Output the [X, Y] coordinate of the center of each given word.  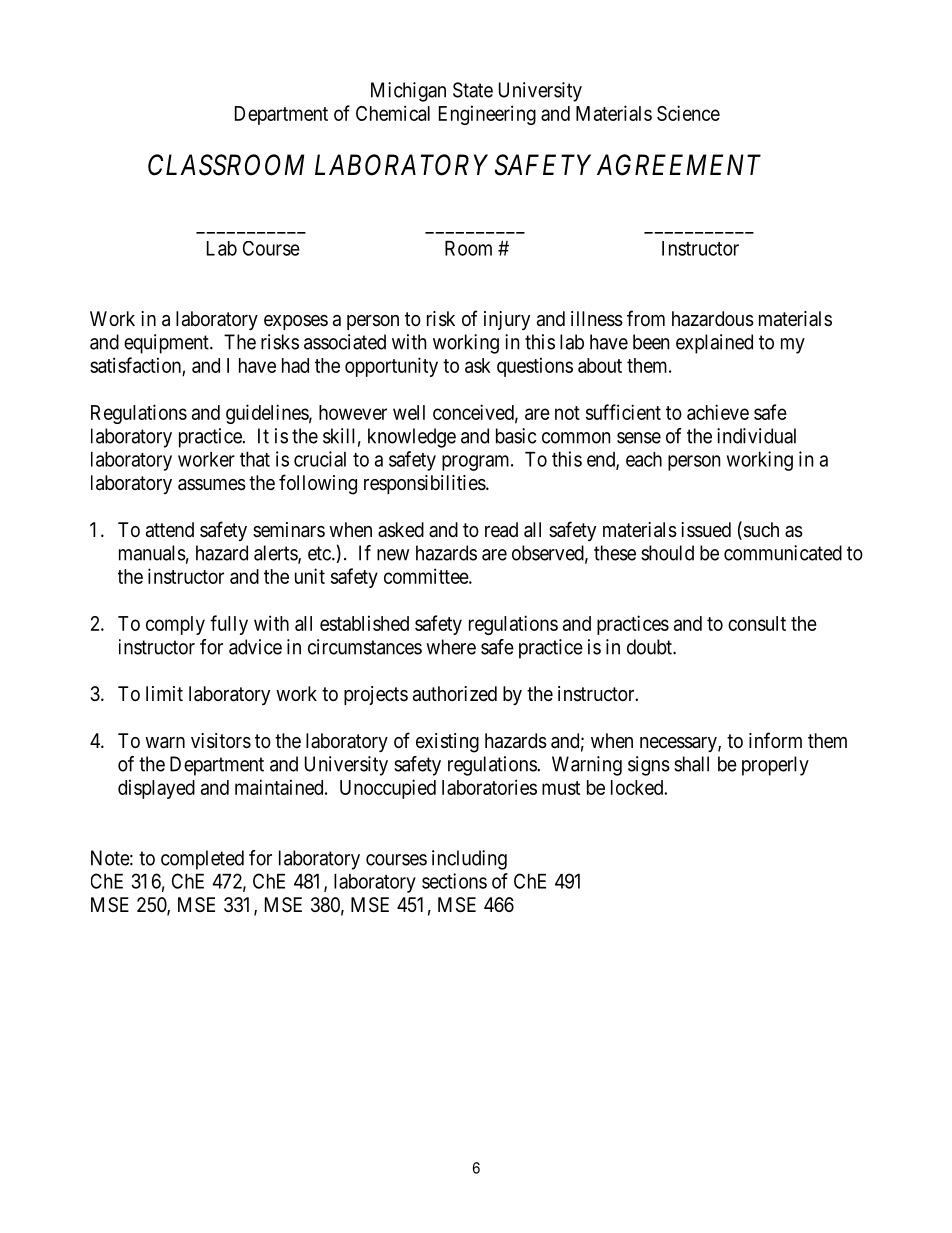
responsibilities [425, 484]
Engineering [487, 115]
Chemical [393, 113]
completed [202, 860]
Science [688, 113]
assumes [212, 485]
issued [706, 530]
